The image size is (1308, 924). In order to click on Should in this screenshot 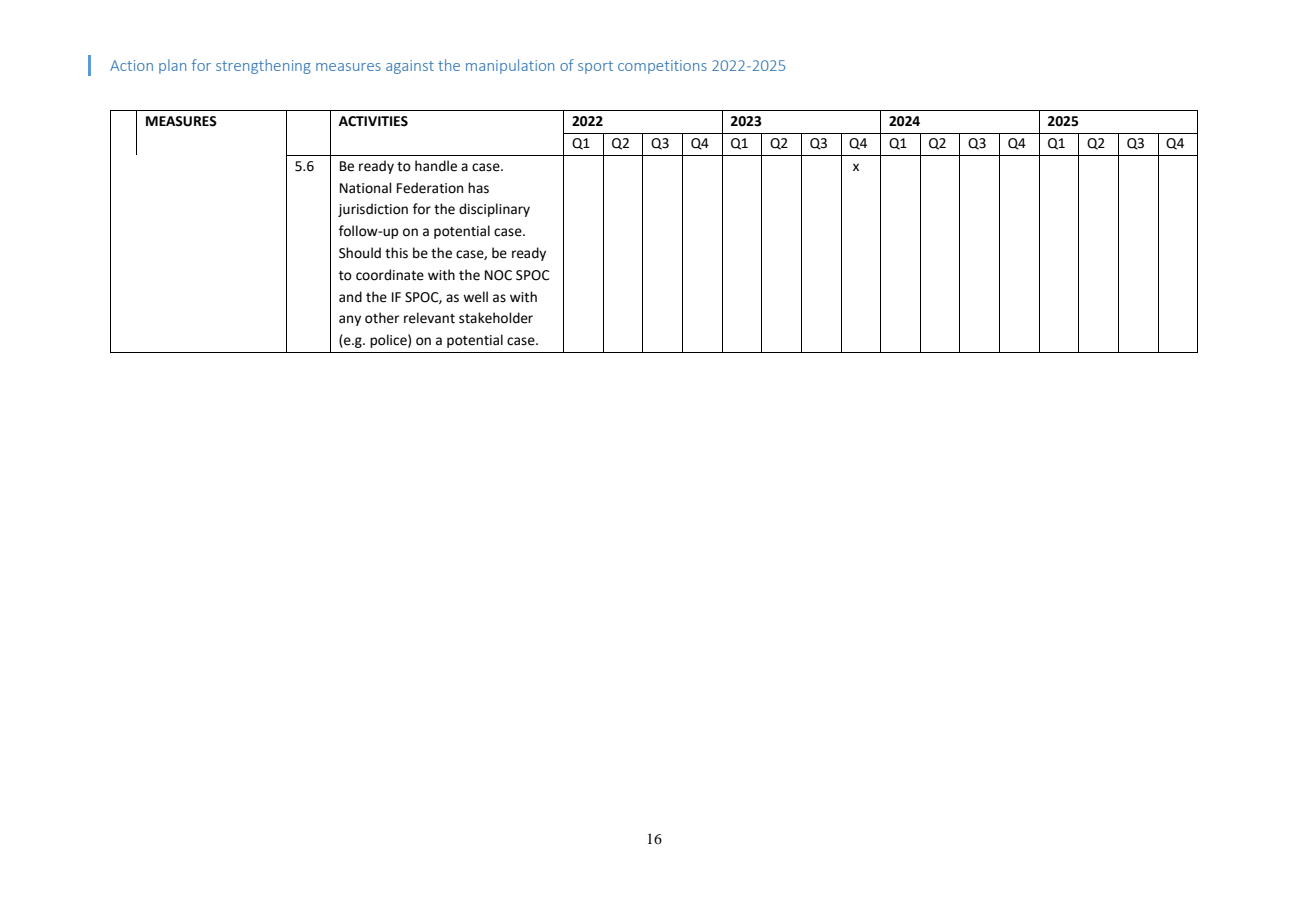, I will do `click(360, 253)`.
